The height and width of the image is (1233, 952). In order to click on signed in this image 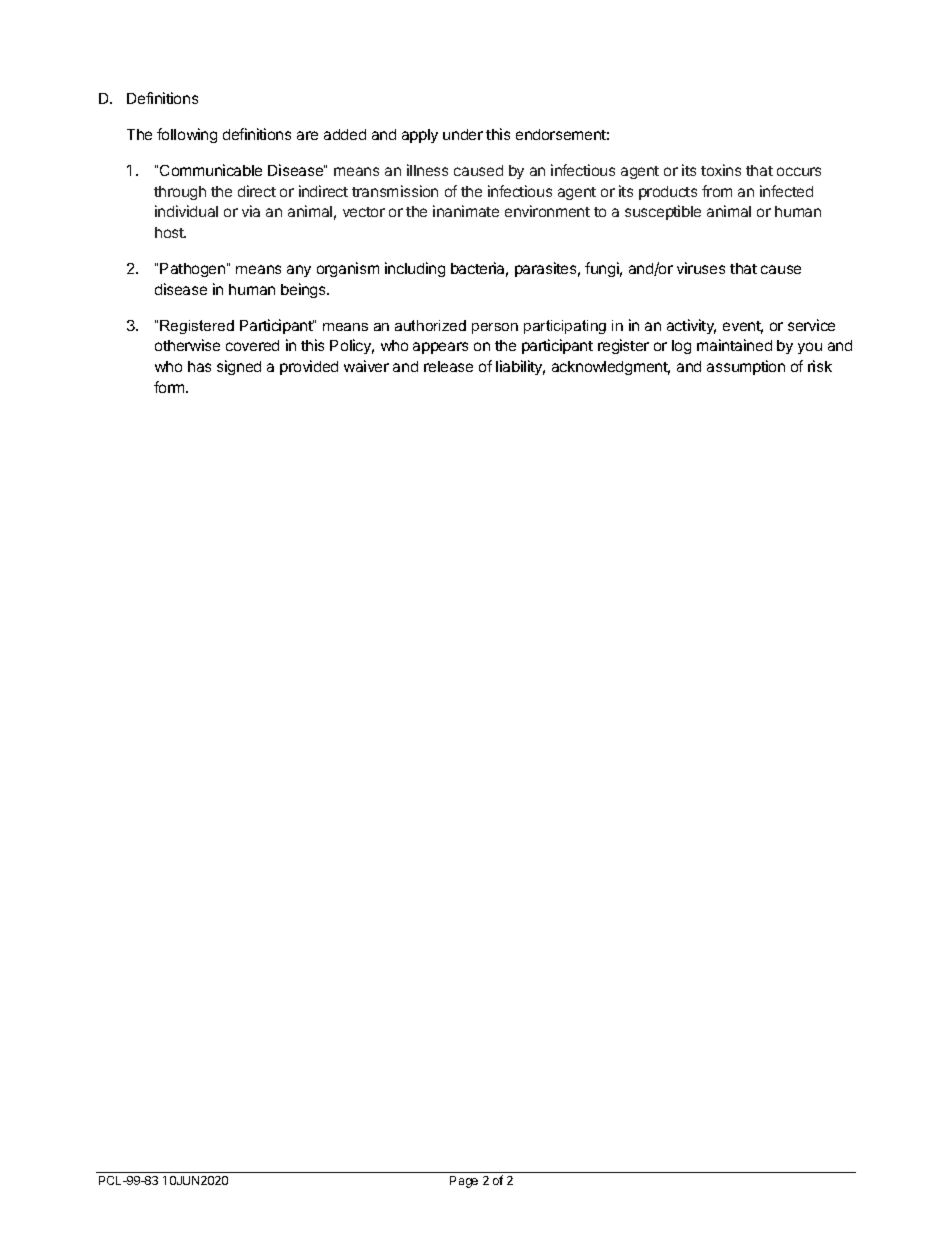, I will do `click(239, 367)`.
